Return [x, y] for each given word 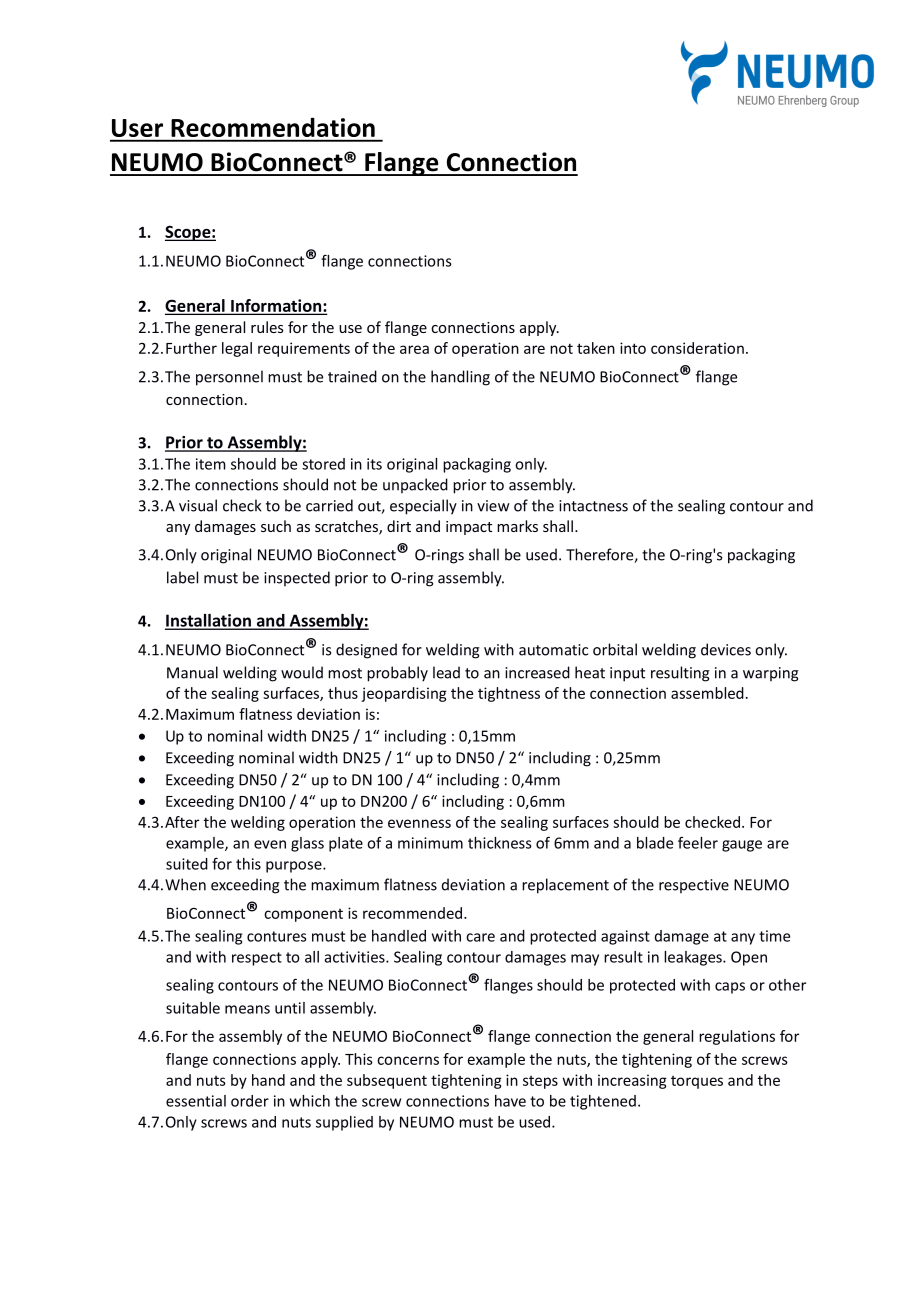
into [633, 348]
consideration [697, 348]
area [414, 349]
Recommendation [273, 127]
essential [196, 1101]
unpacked [415, 485]
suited [187, 864]
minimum [430, 843]
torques [697, 1082]
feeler [698, 843]
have [510, 1101]
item [211, 464]
